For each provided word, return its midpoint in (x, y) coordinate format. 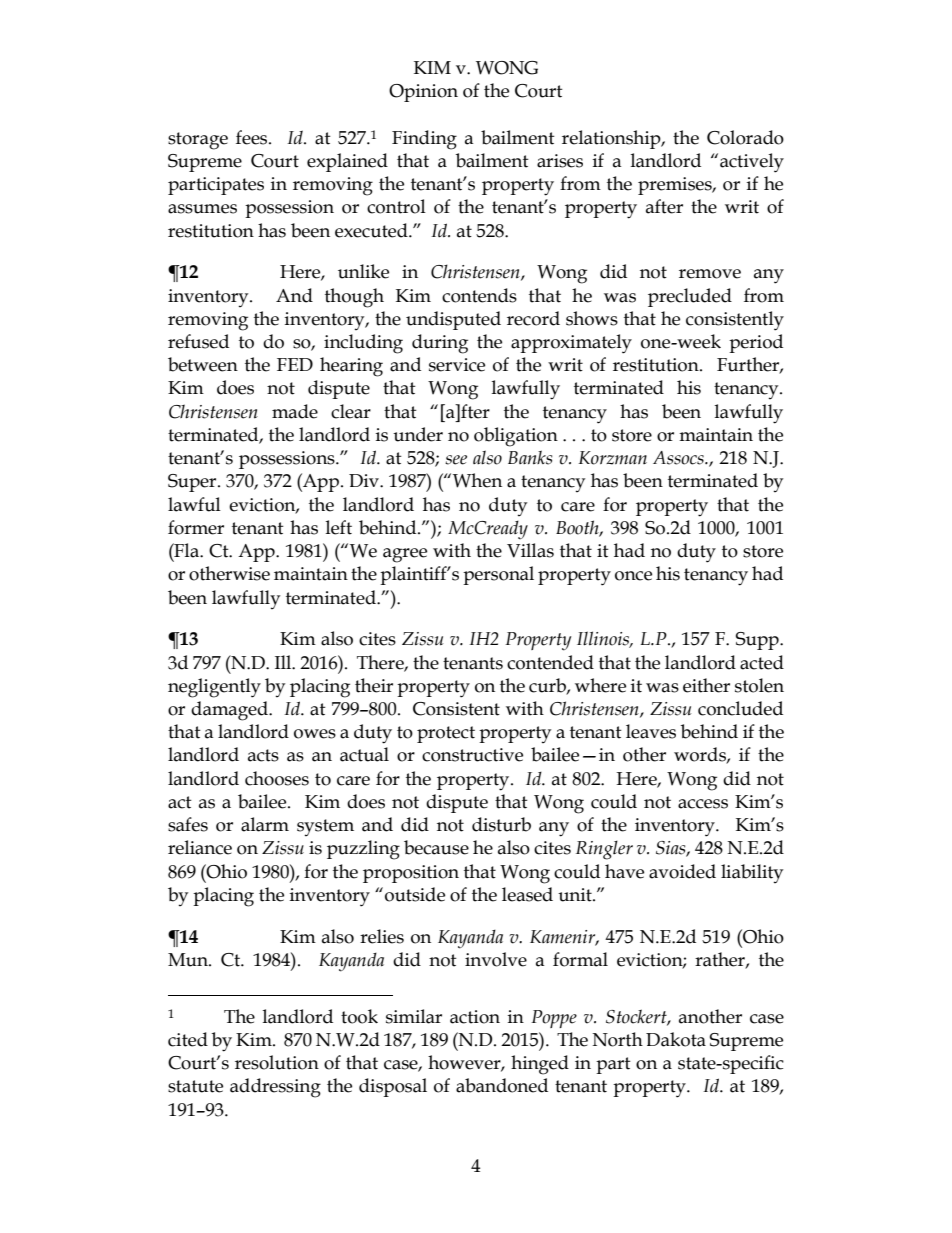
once (633, 576)
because (436, 847)
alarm (265, 824)
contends (479, 295)
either (706, 685)
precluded (690, 297)
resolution (277, 1062)
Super (193, 483)
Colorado (745, 137)
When (477, 480)
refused (198, 341)
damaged (230, 711)
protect (446, 734)
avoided (682, 871)
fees (253, 137)
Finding (424, 140)
